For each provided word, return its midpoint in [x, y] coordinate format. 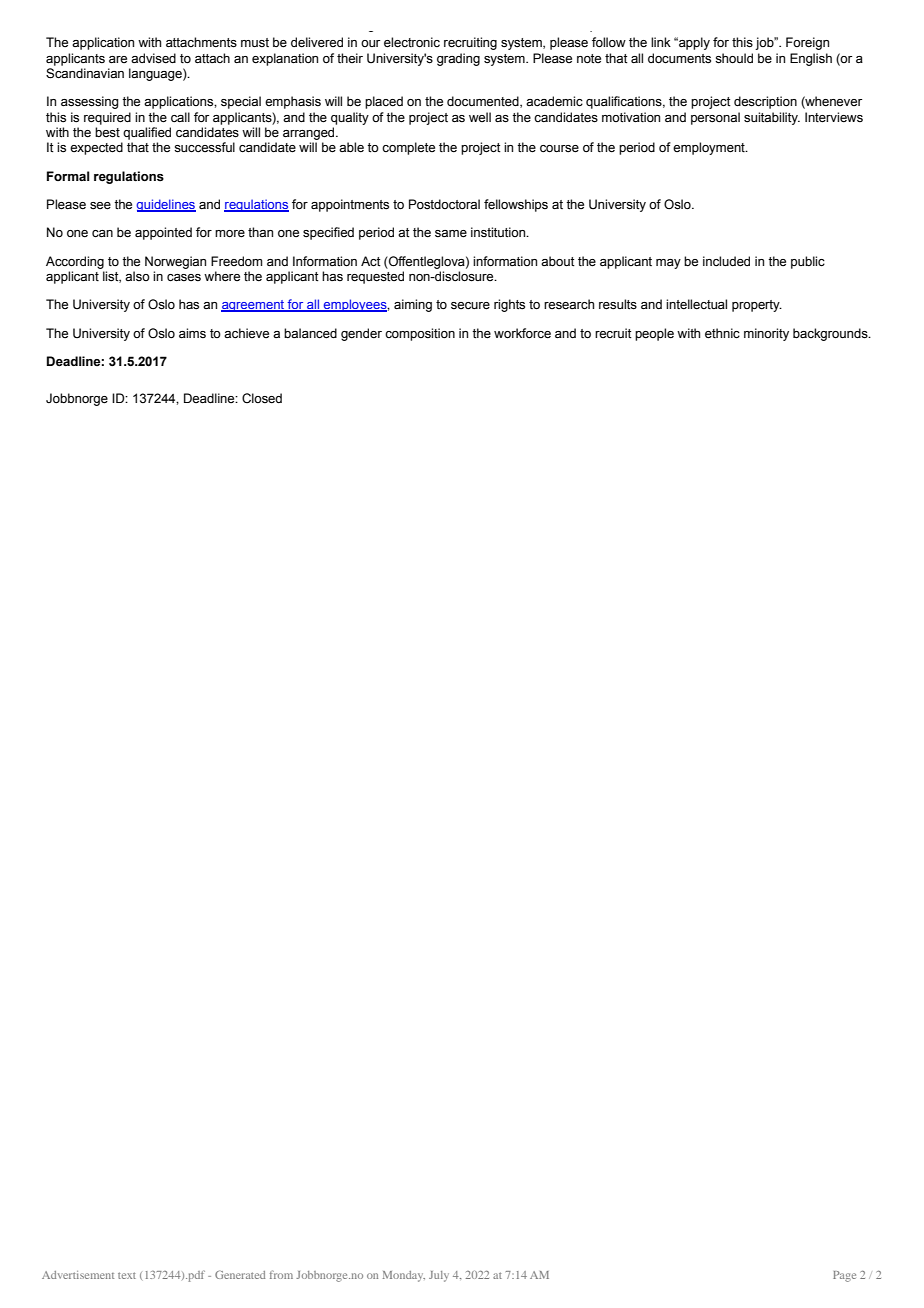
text [127, 1275]
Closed [262, 398]
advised [153, 58]
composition [420, 334]
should [734, 58]
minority [766, 334]
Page [844, 1276]
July [439, 1276]
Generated [240, 1274]
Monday [404, 1276]
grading [458, 59]
